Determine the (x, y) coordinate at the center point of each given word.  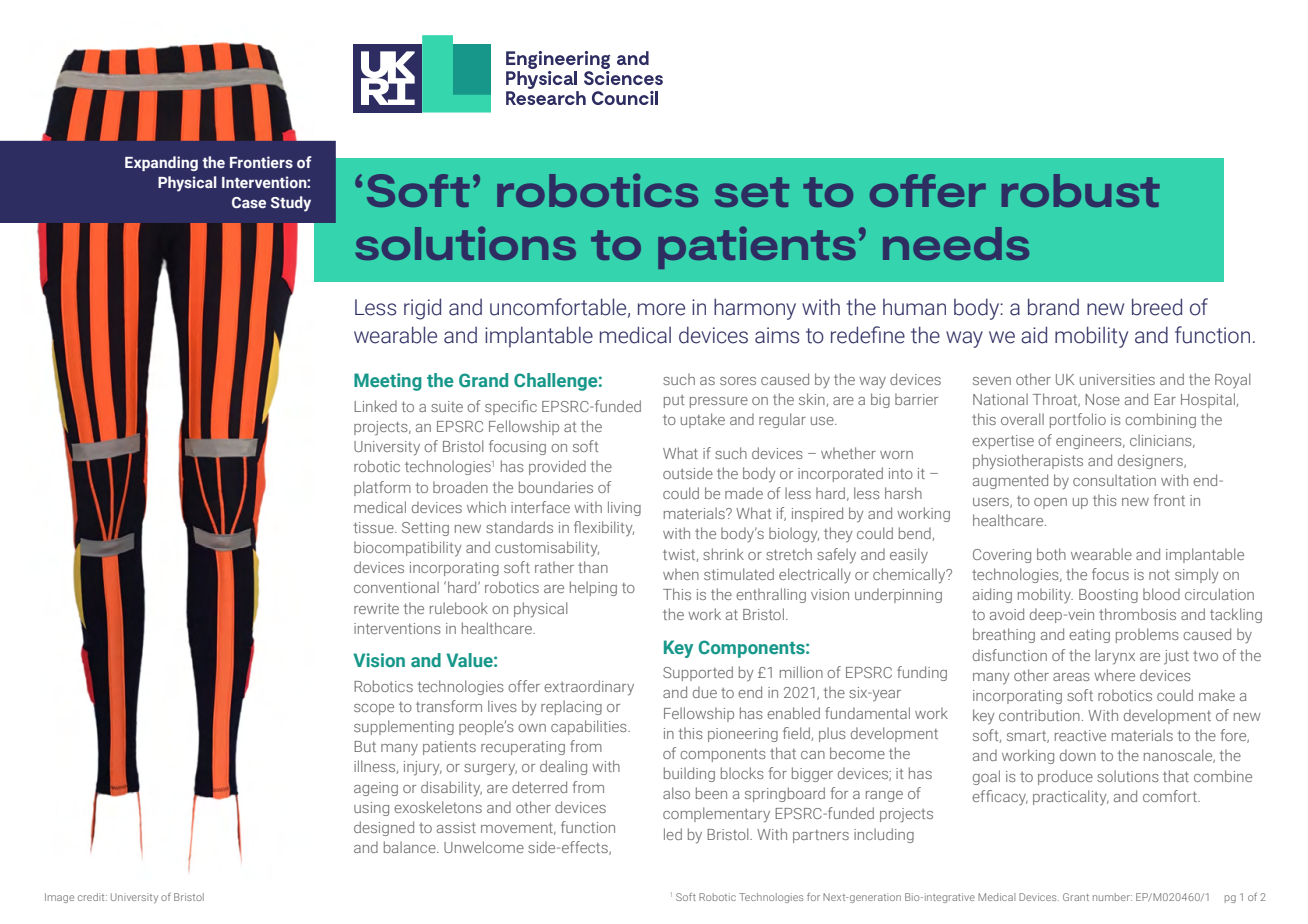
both (1051, 554)
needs (956, 243)
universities (1117, 379)
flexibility (604, 529)
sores (738, 381)
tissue (375, 527)
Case (249, 202)
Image (59, 898)
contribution (1039, 715)
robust (1081, 190)
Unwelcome (484, 847)
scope (374, 709)
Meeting (388, 382)
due (705, 692)
